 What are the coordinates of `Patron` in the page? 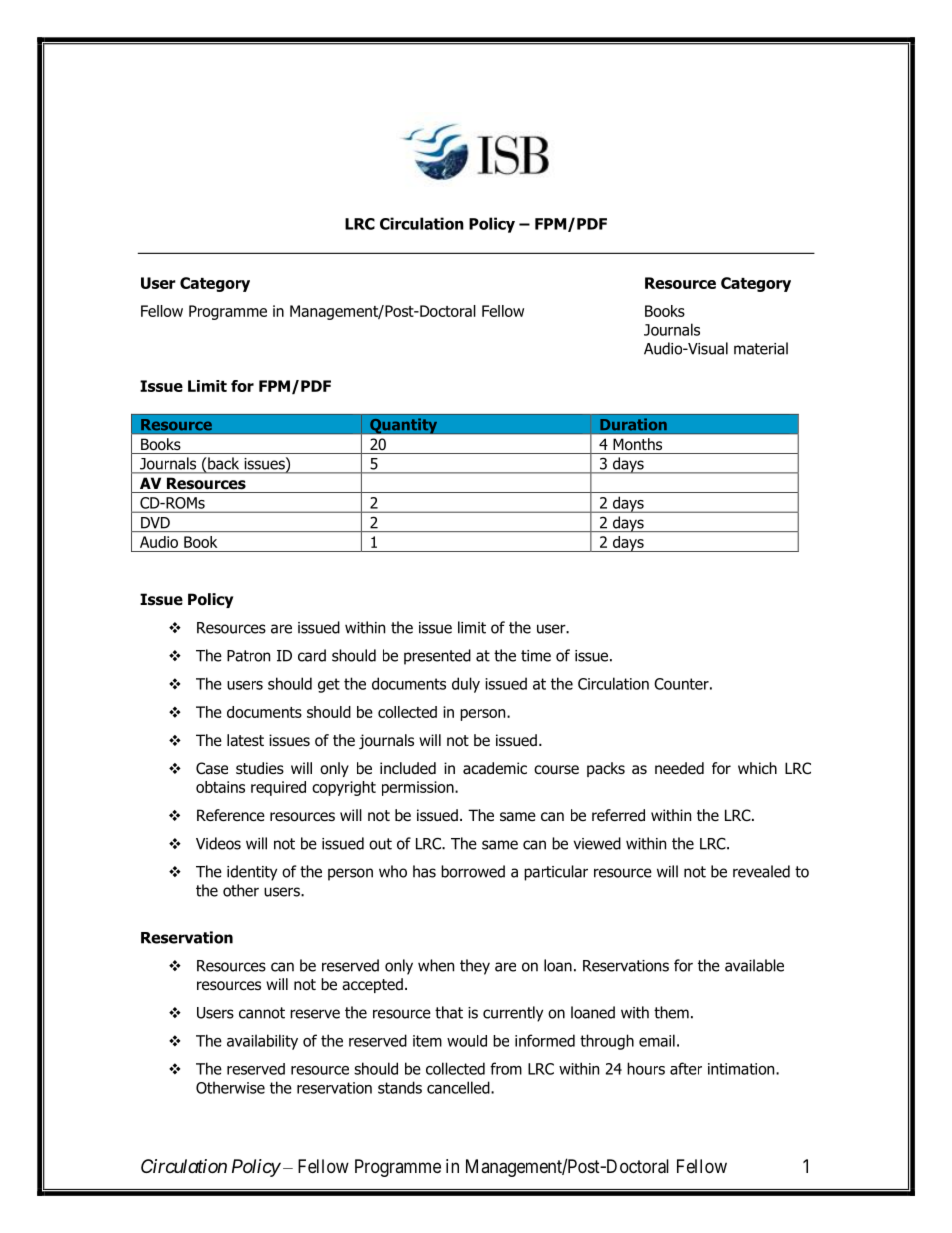 It's located at (248, 656).
